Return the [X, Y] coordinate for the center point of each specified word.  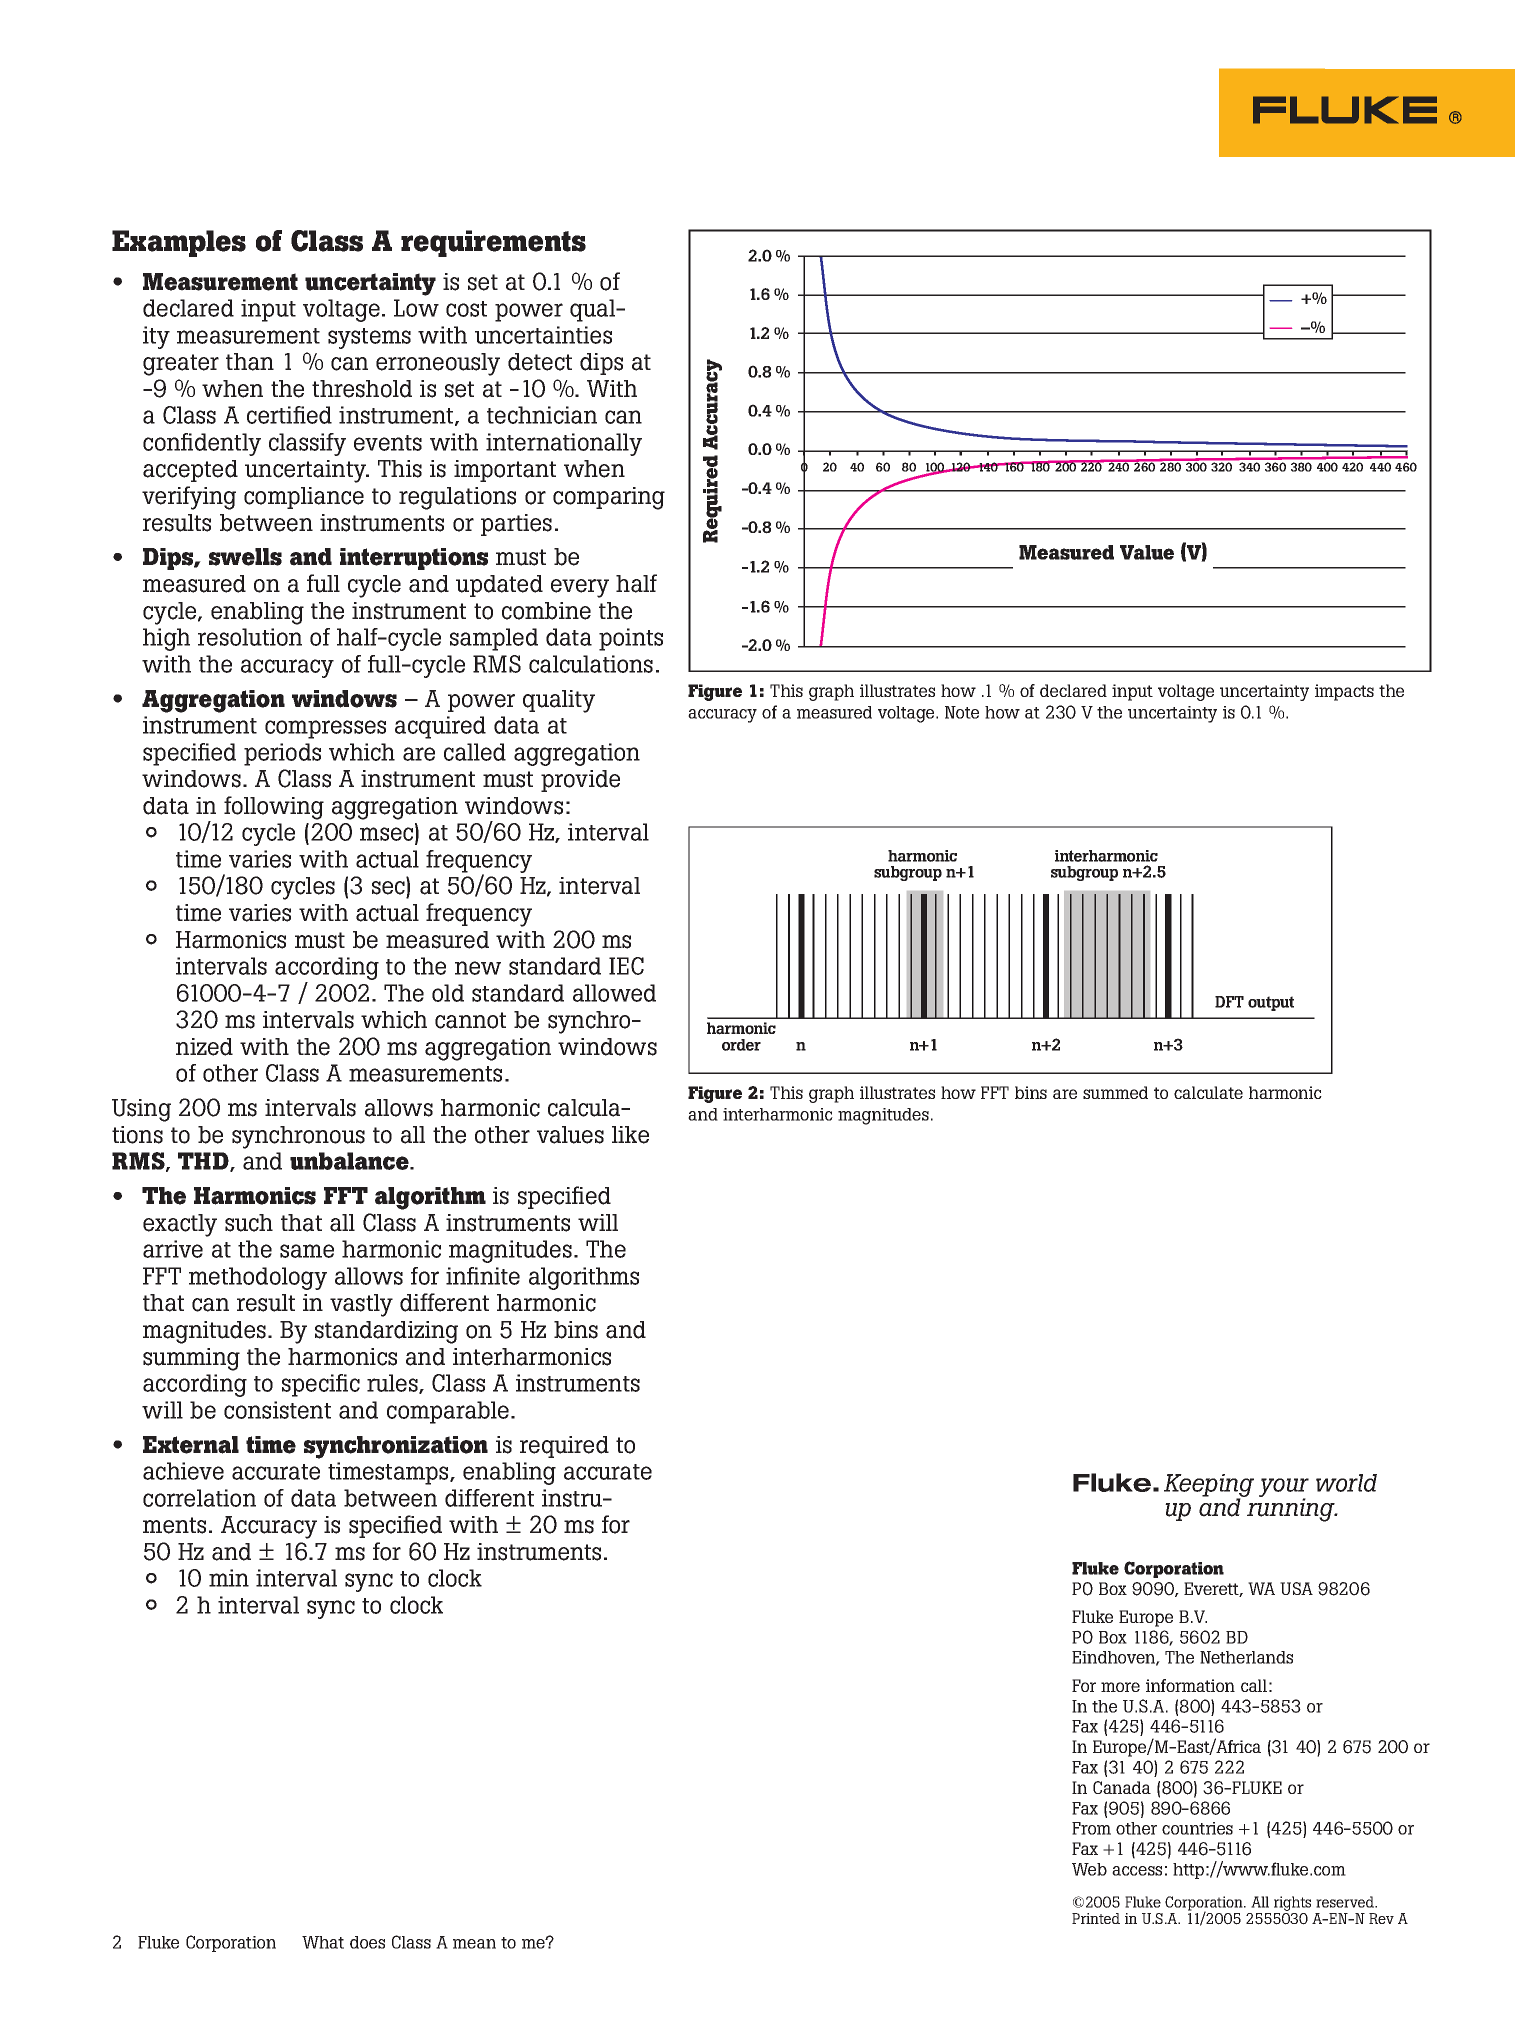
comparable [449, 1412]
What [323, 1942]
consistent [277, 1410]
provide [580, 781]
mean [474, 1944]
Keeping [1209, 1486]
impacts [1344, 692]
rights [1292, 1903]
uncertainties [543, 335]
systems [369, 338]
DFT [1229, 1002]
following [274, 808]
